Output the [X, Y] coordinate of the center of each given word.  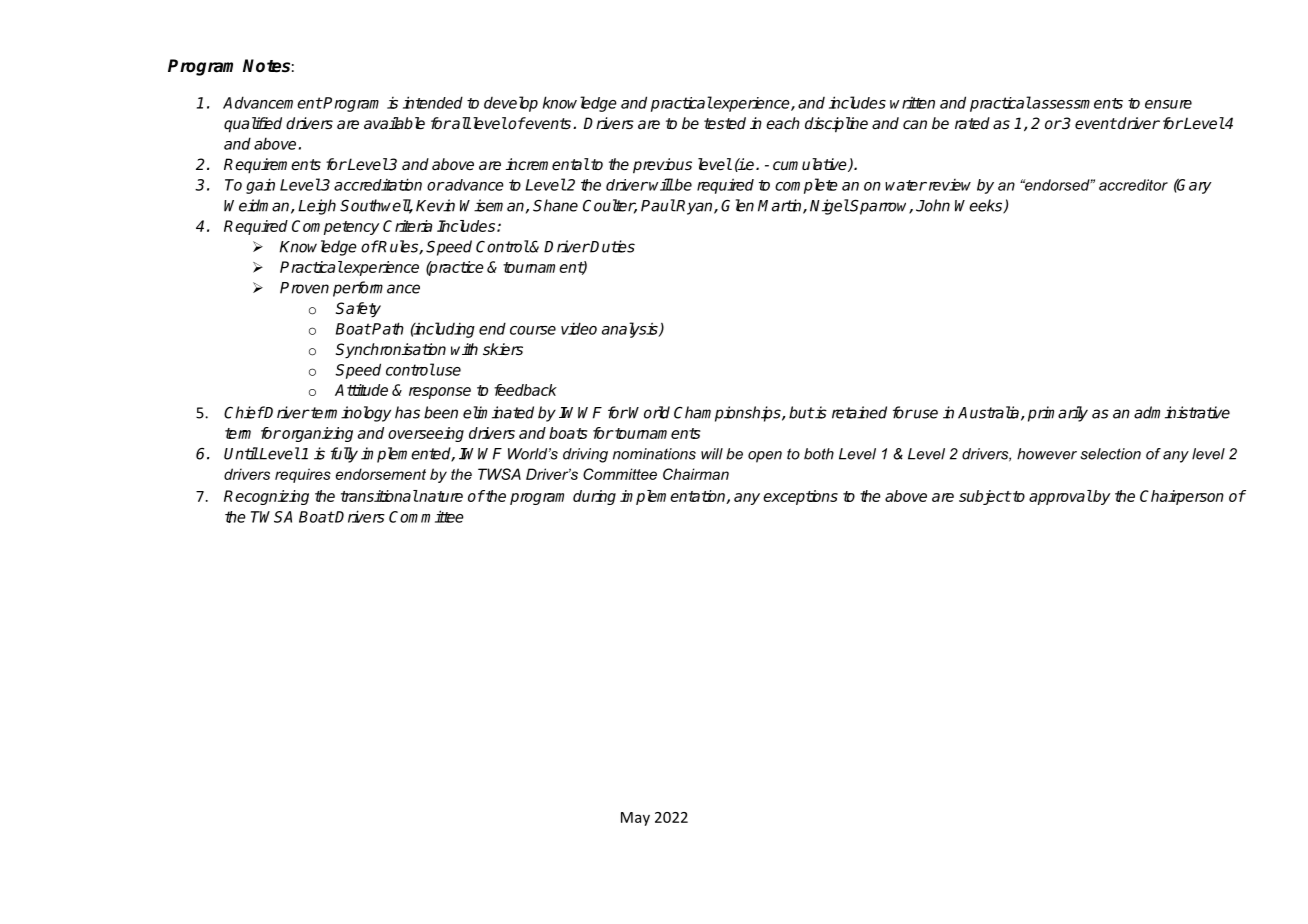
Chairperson [1182, 497]
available [394, 123]
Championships [728, 414]
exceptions [800, 497]
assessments [1077, 103]
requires [303, 475]
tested [725, 123]
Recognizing [266, 497]
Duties [612, 246]
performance [376, 289]
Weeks [980, 206]
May [635, 819]
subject [985, 497]
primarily [1058, 414]
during [594, 497]
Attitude [361, 390]
